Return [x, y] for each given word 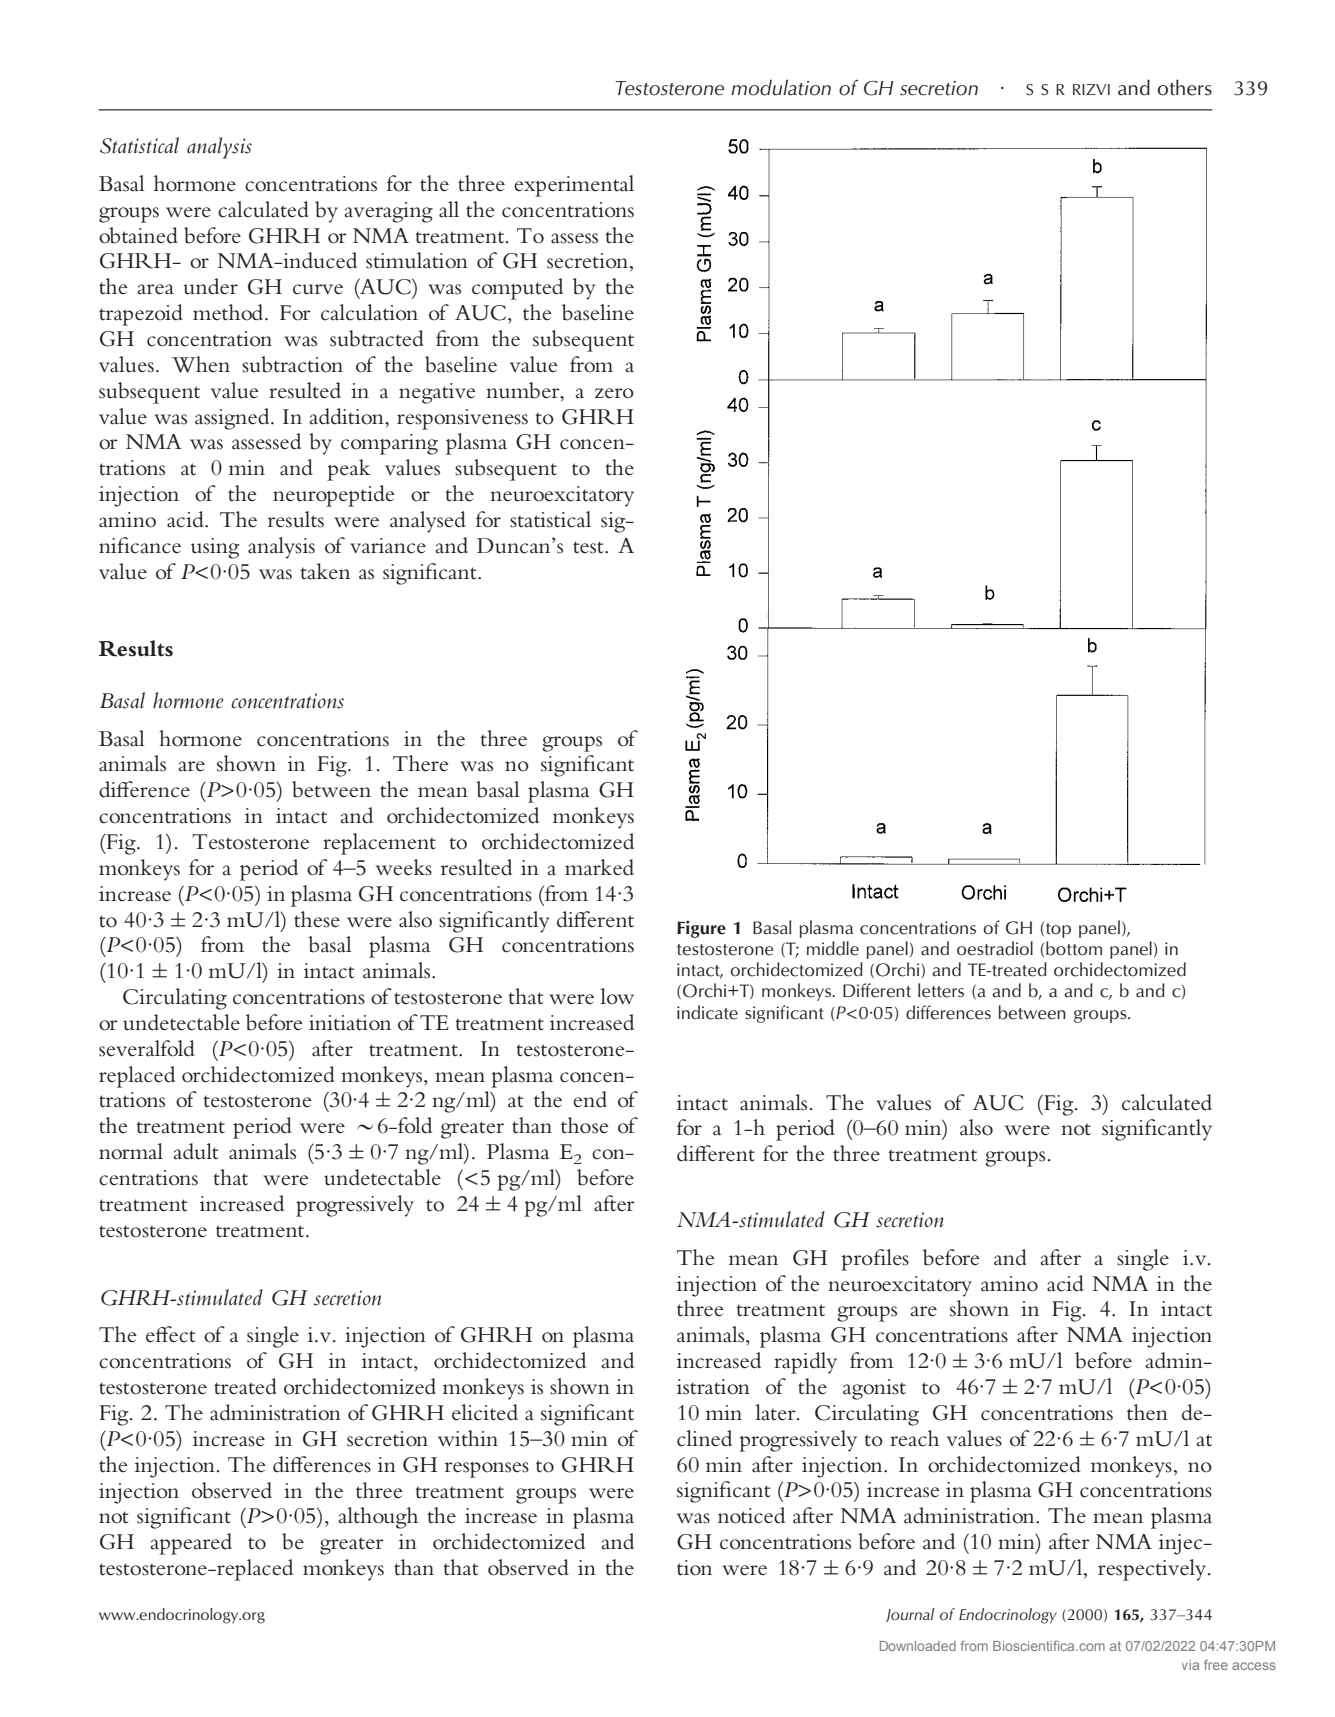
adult [196, 1151]
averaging [388, 212]
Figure [701, 929]
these [317, 919]
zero [614, 393]
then [1147, 1412]
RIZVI [1091, 89]
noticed [751, 1515]
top [1058, 930]
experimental [574, 186]
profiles [875, 1260]
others [1185, 87]
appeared [191, 1544]
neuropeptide [334, 496]
